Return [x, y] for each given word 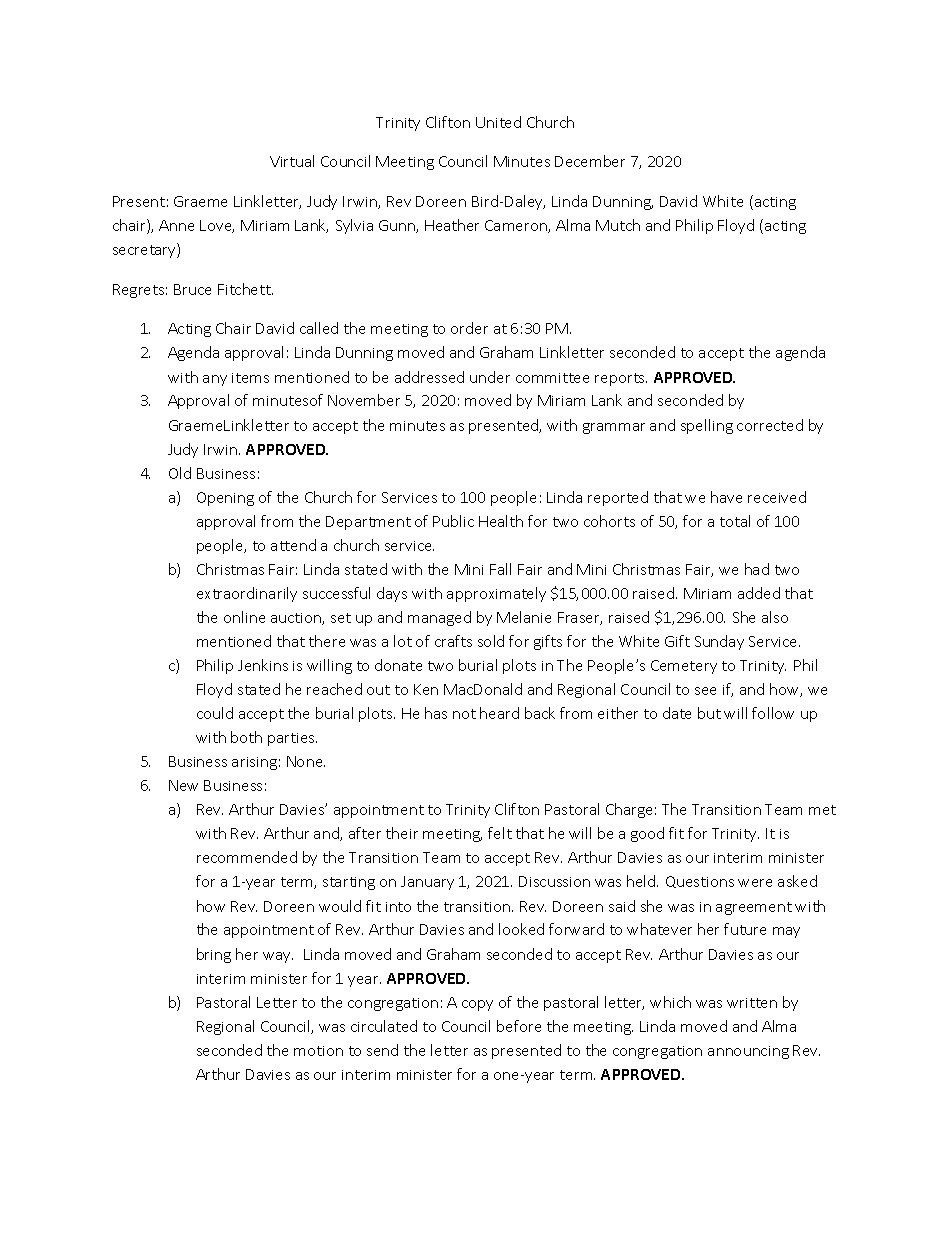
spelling [707, 426]
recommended [247, 857]
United [498, 122]
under [490, 377]
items [250, 378]
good [647, 834]
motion [318, 1051]
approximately [496, 594]
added [759, 593]
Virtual [292, 161]
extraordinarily [247, 594]
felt [500, 833]
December [590, 161]
